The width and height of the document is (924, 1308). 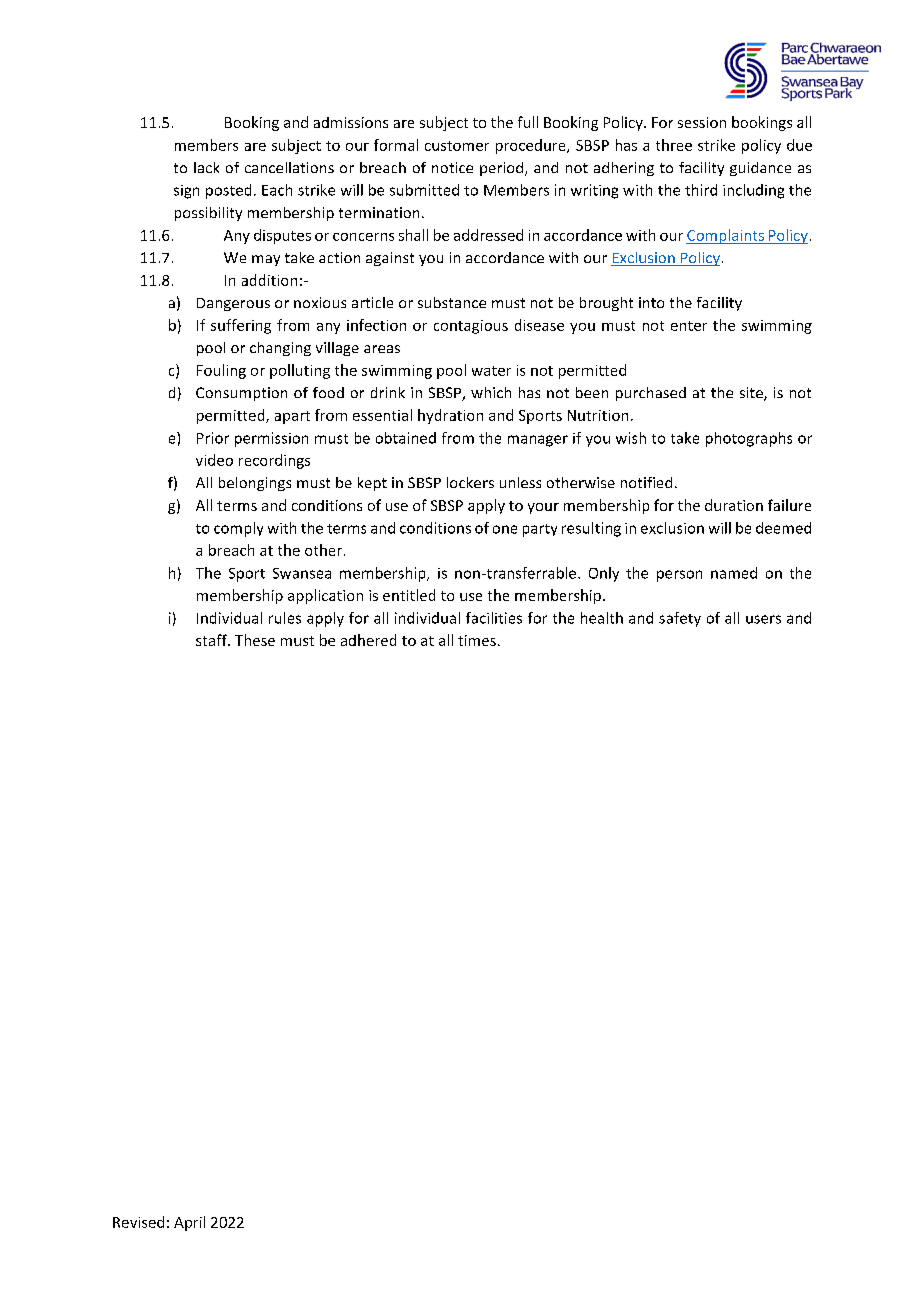 What do you see at coordinates (680, 619) in the document?
I see `safety` at bounding box center [680, 619].
